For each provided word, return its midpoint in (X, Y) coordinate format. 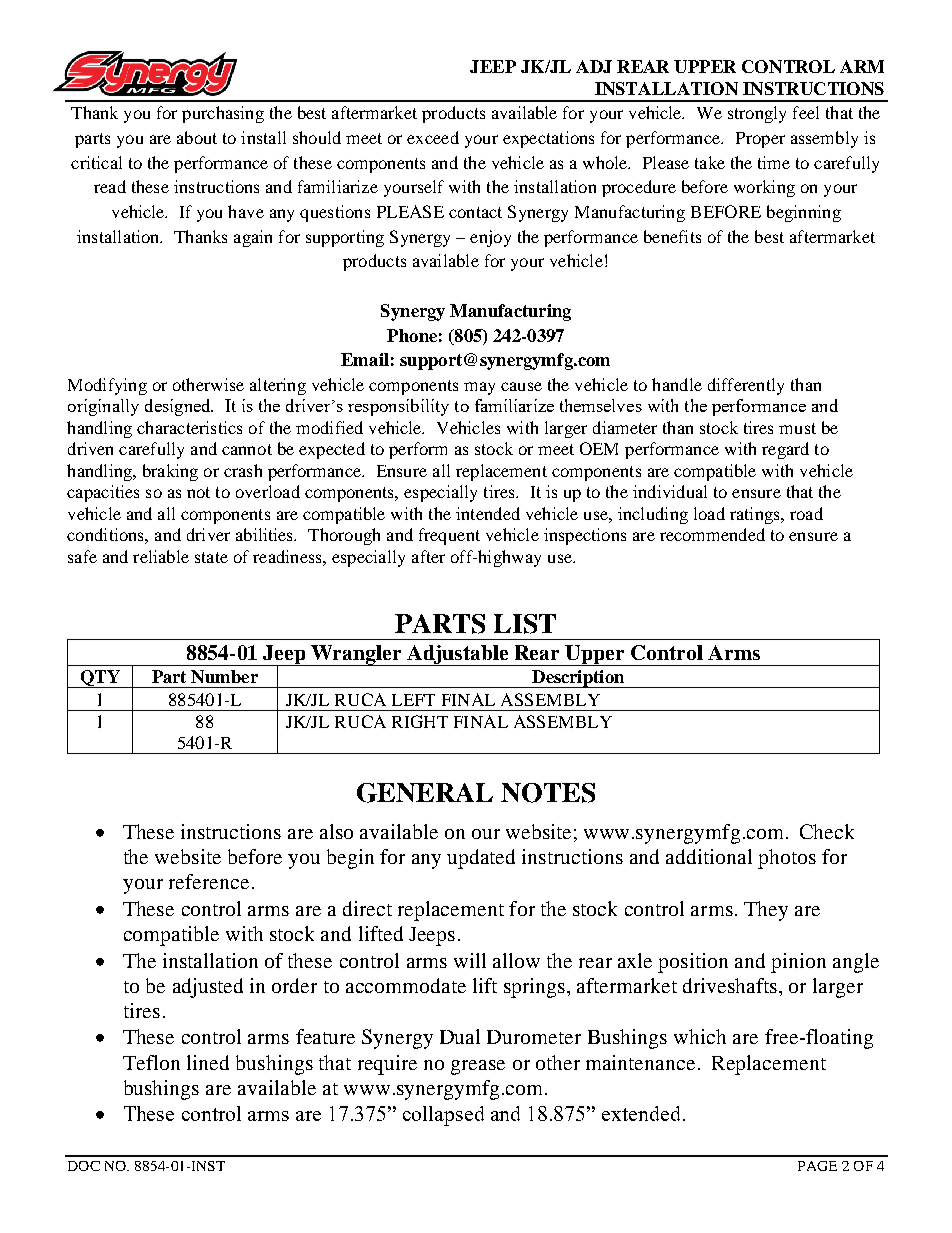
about (197, 137)
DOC (84, 1166)
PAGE (817, 1166)
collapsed (443, 1116)
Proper (760, 140)
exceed (433, 137)
